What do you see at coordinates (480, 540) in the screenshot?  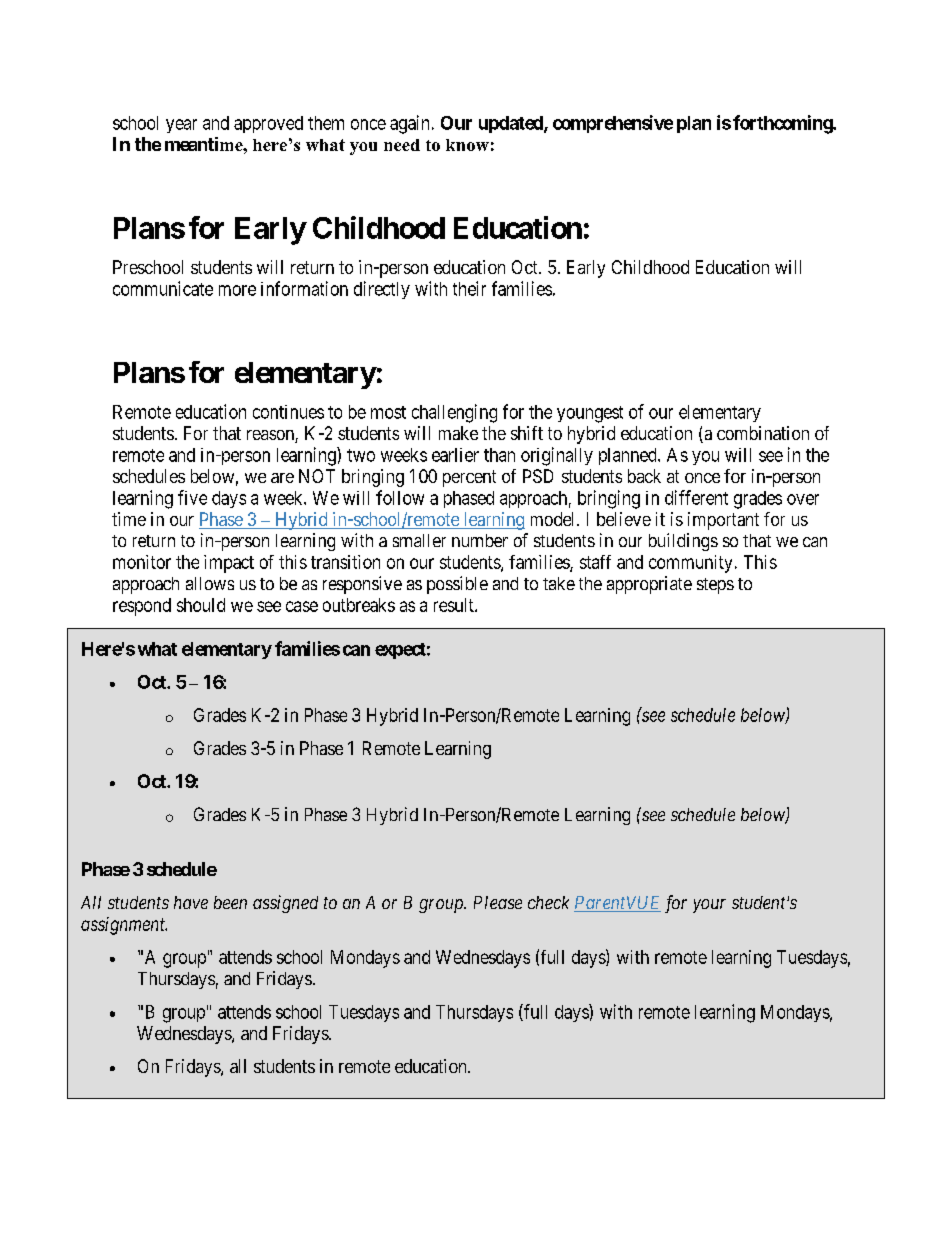 I see `number` at bounding box center [480, 540].
